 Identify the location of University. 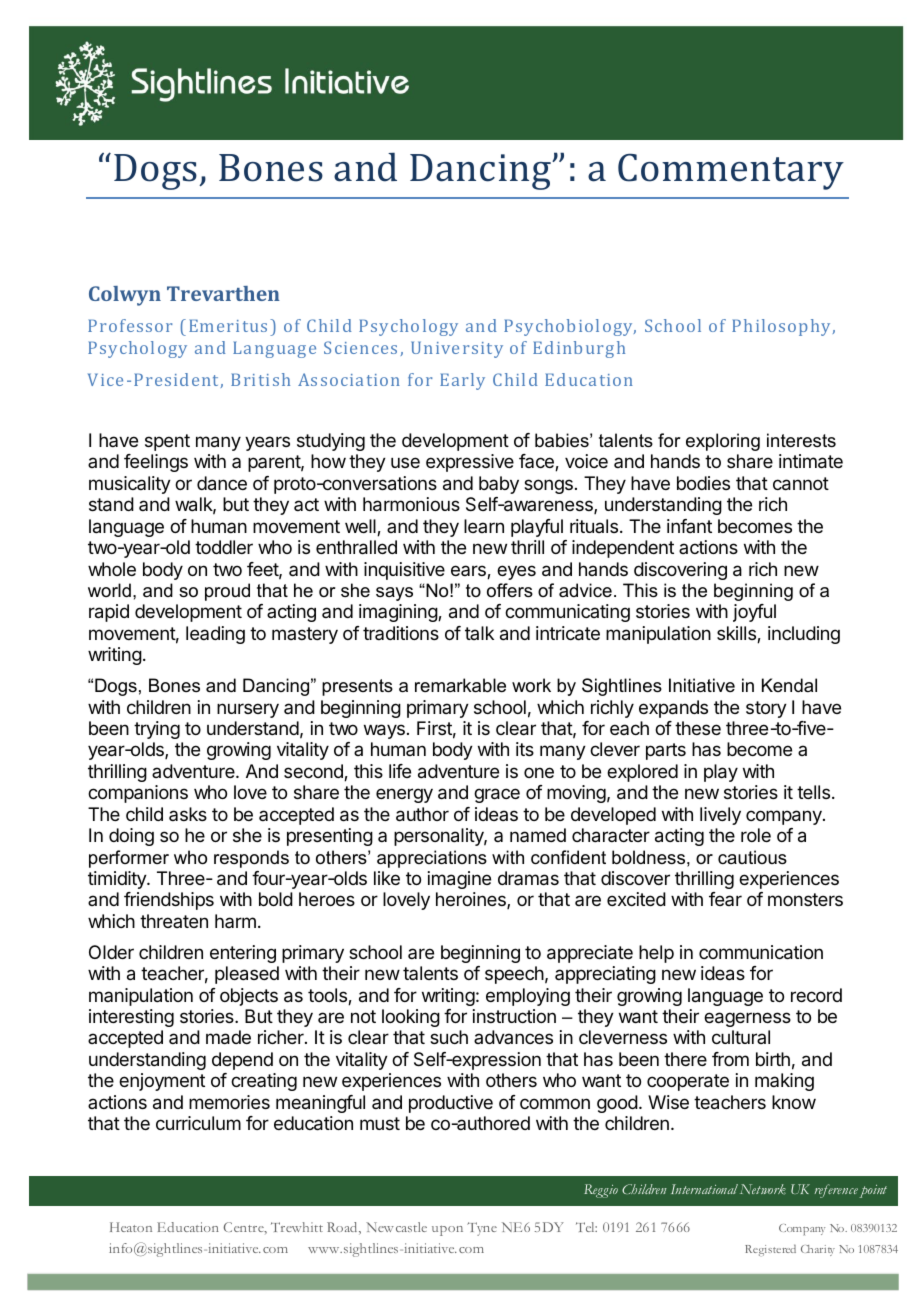
(457, 349).
